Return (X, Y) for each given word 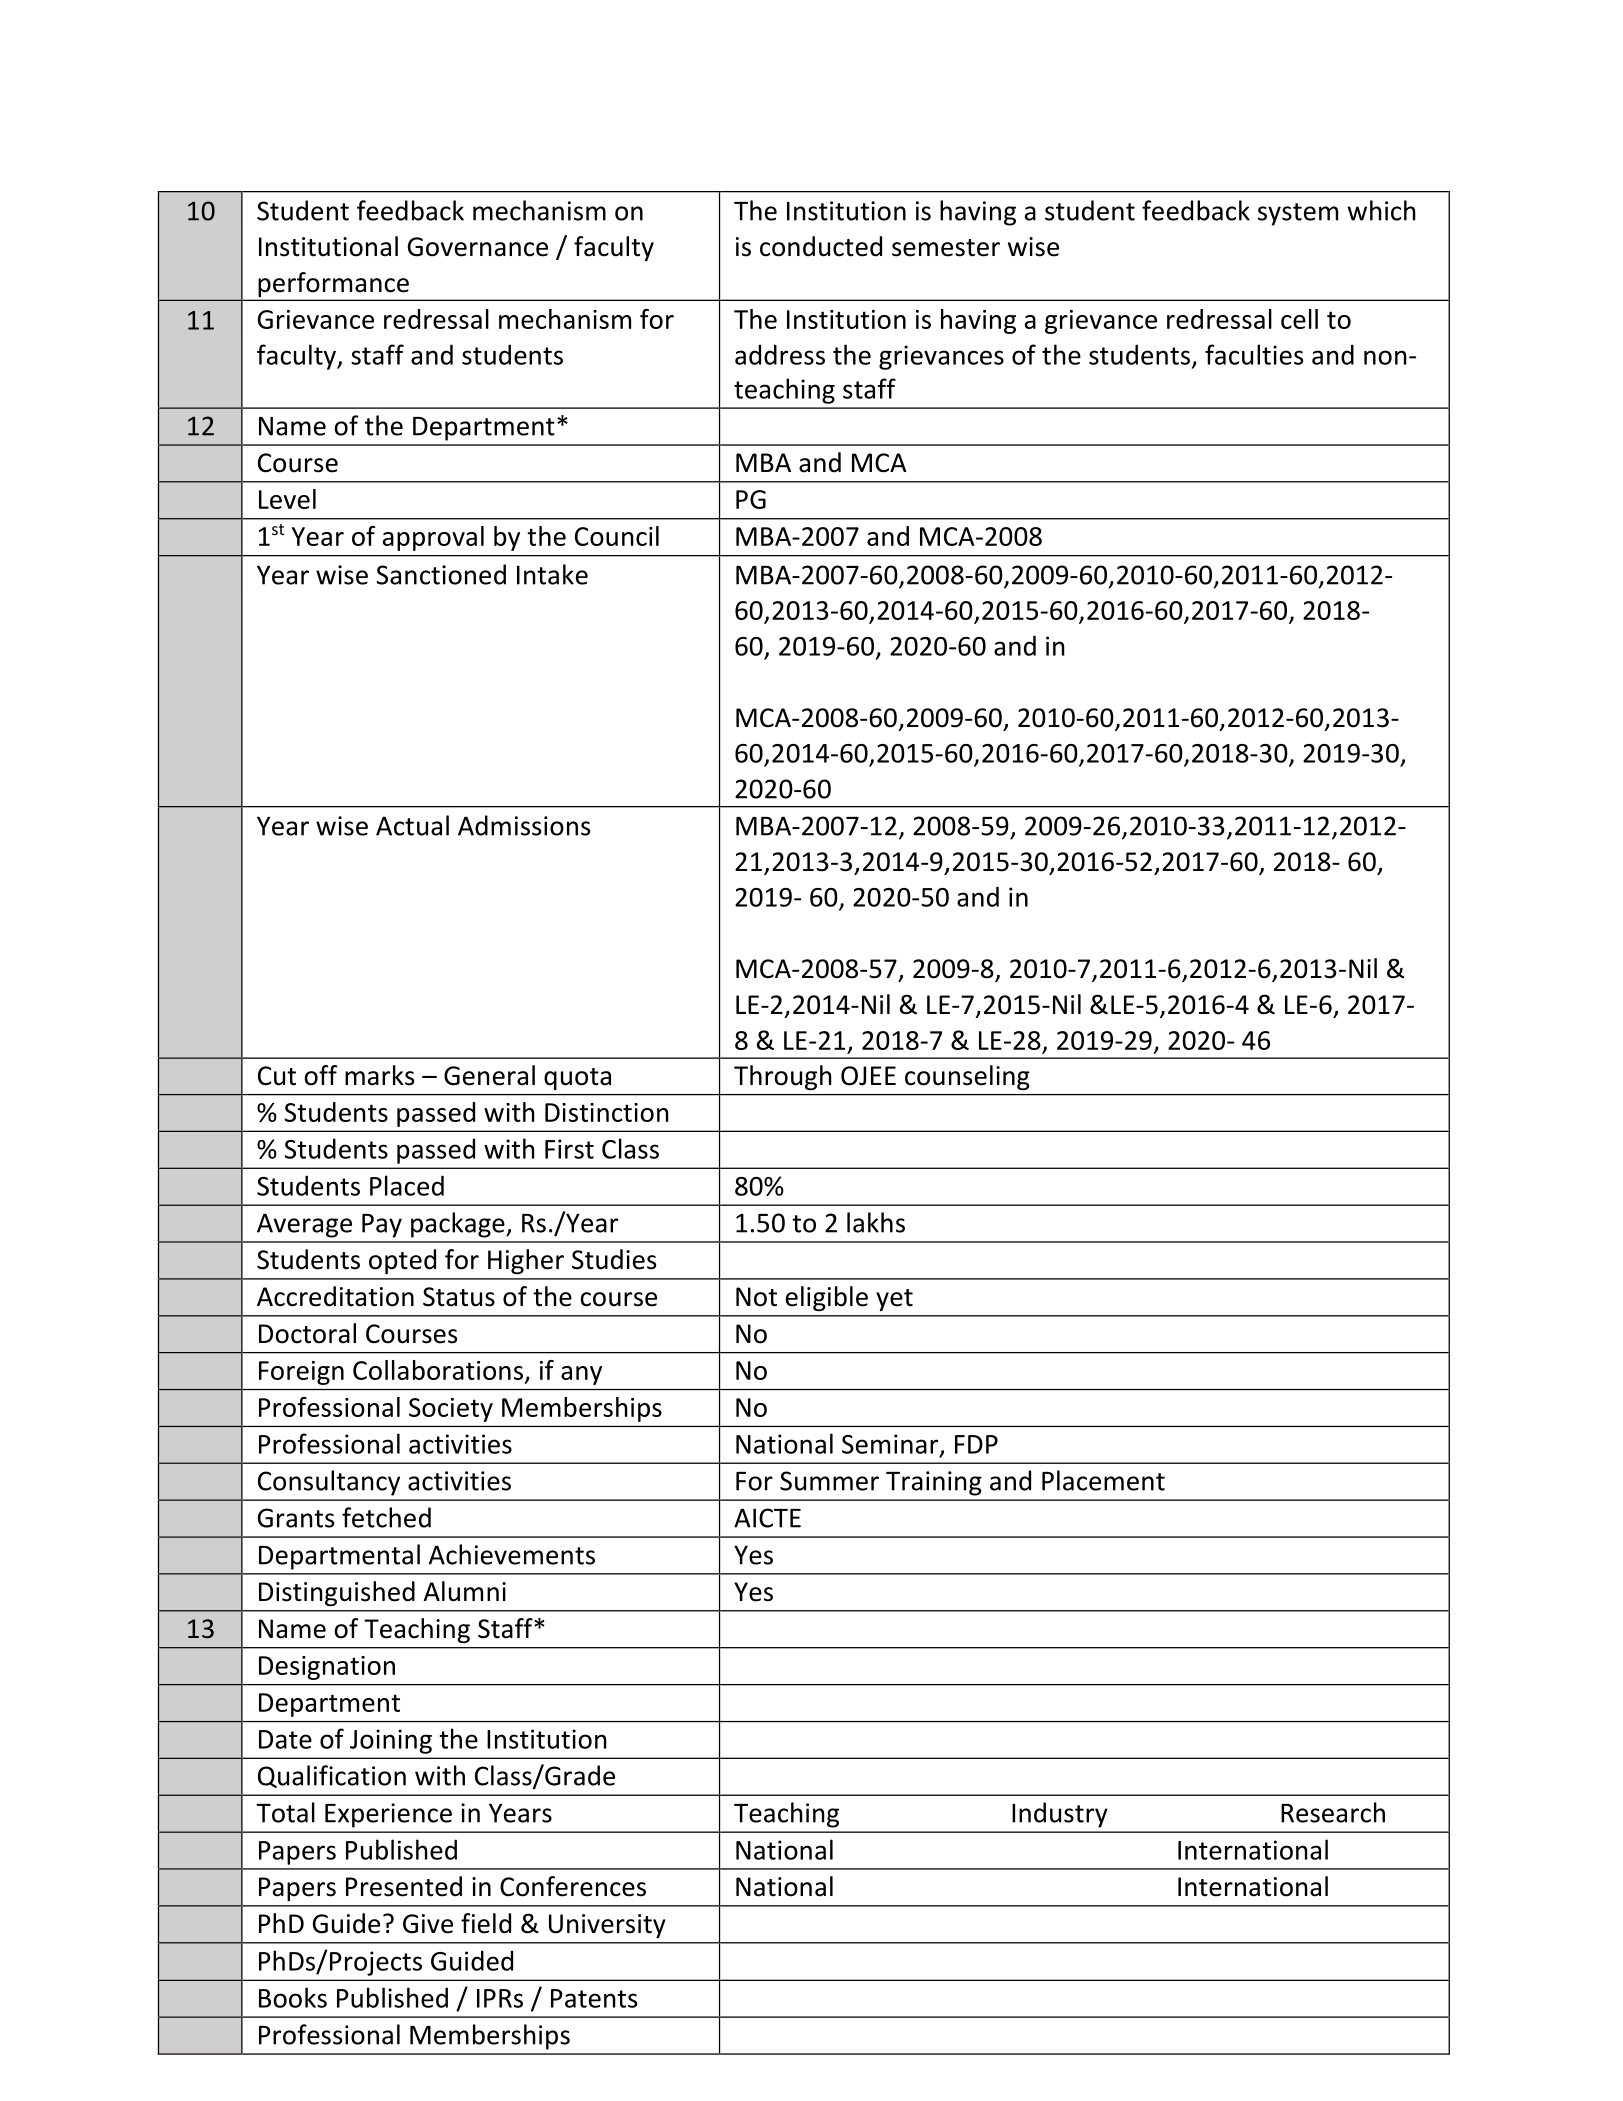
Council (617, 536)
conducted (821, 246)
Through (782, 1077)
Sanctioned (441, 574)
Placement (1103, 1480)
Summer (829, 1481)
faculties (1254, 354)
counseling (967, 1077)
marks (379, 1075)
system (1298, 214)
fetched (386, 1517)
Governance (478, 247)
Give (428, 1924)
